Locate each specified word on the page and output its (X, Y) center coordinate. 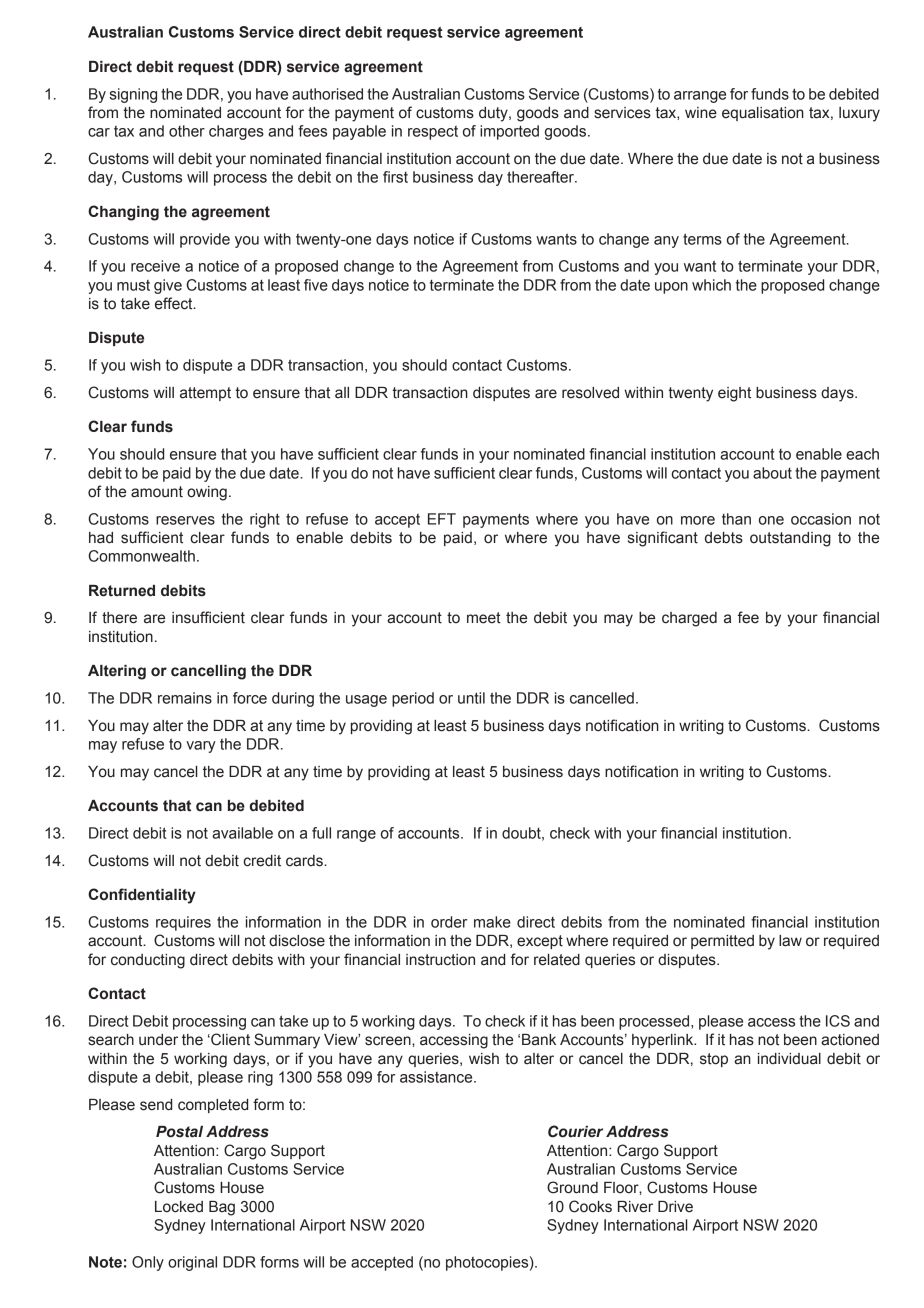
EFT (442, 519)
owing (207, 493)
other (187, 131)
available (242, 833)
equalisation (763, 114)
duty (494, 114)
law (790, 941)
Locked (179, 1207)
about (772, 473)
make (492, 922)
